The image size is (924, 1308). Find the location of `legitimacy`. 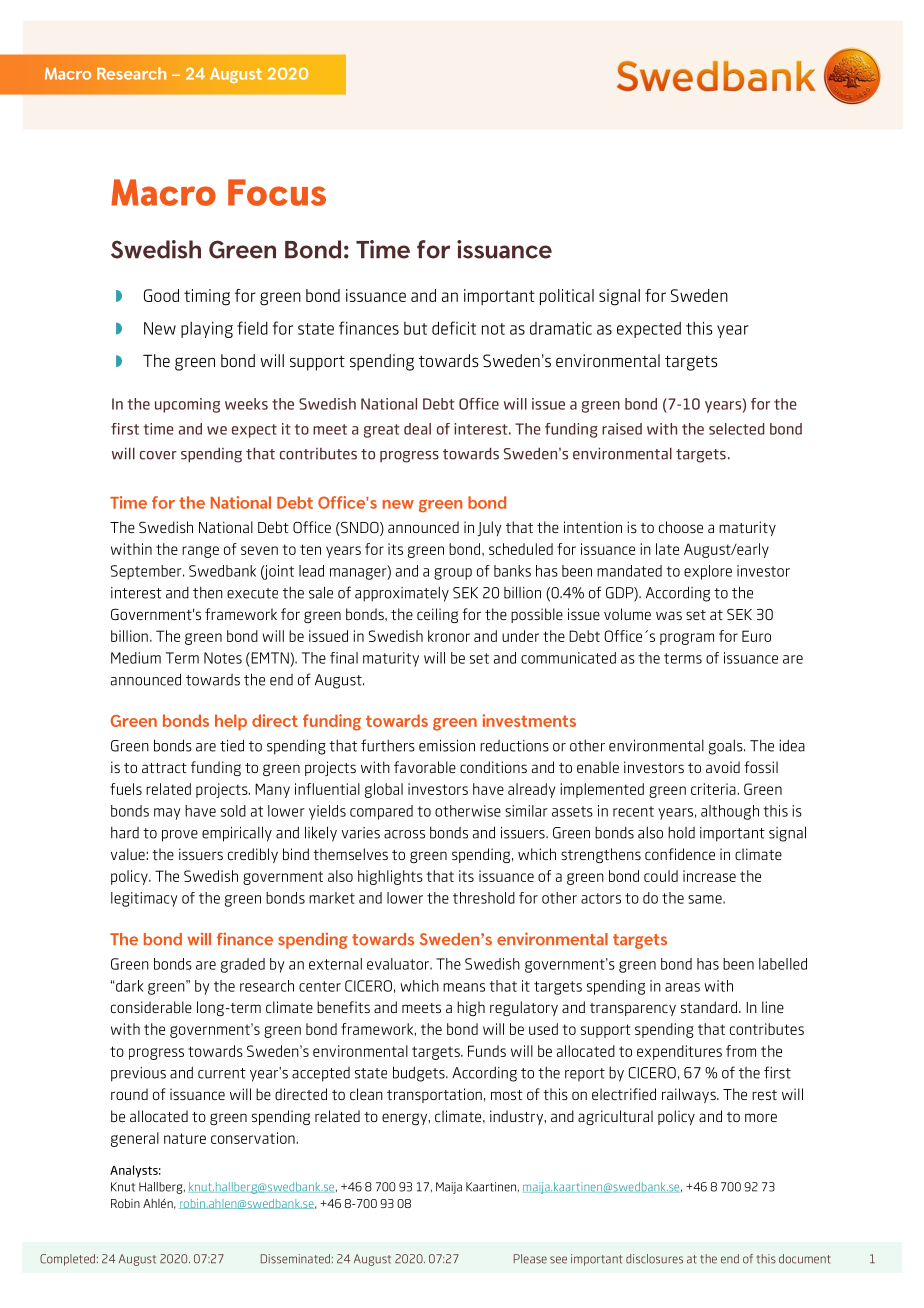

legitimacy is located at coordinates (144, 899).
